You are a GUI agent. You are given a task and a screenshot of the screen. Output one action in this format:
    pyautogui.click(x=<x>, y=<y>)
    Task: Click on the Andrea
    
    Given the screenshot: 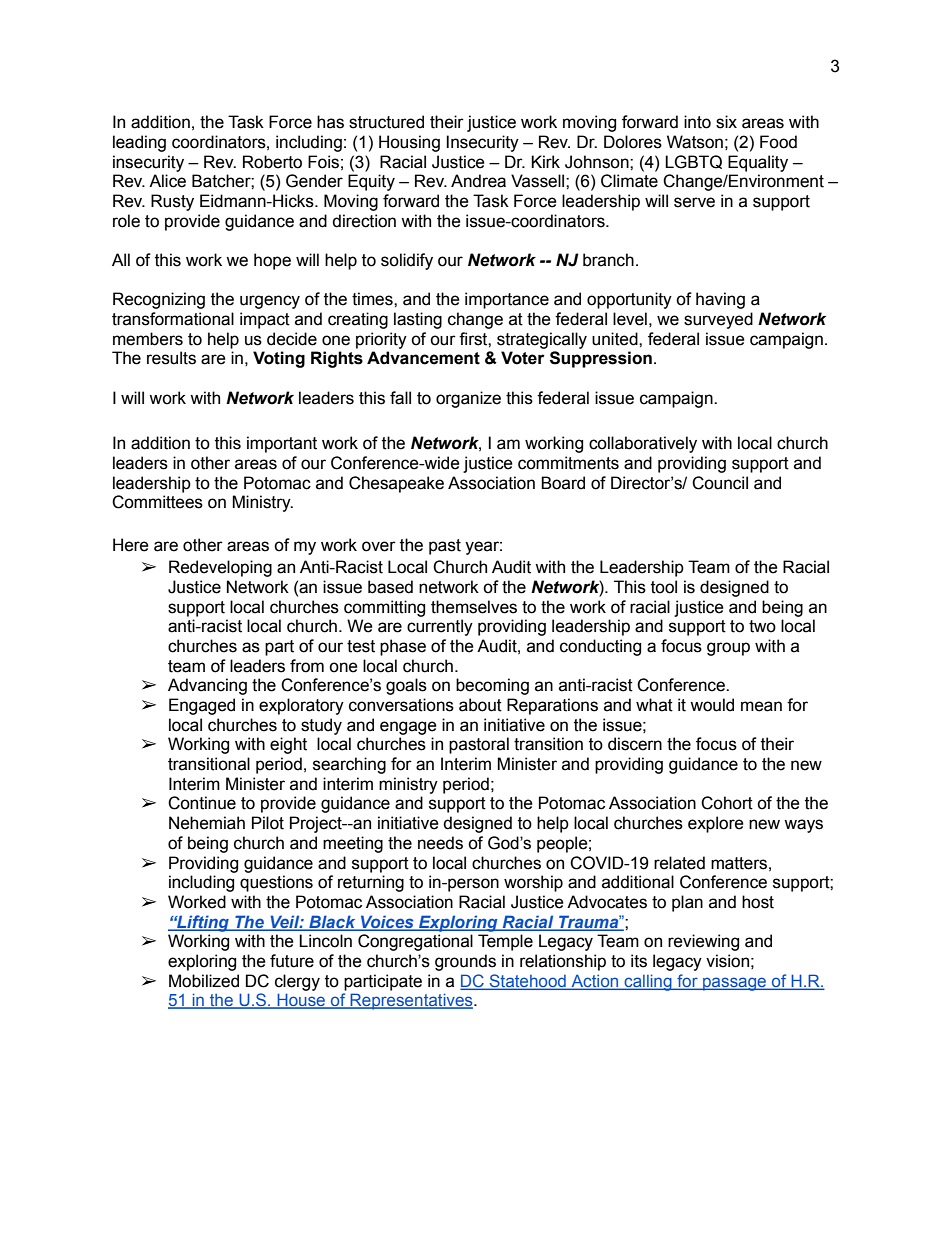 What is the action you would take?
    pyautogui.click(x=478, y=181)
